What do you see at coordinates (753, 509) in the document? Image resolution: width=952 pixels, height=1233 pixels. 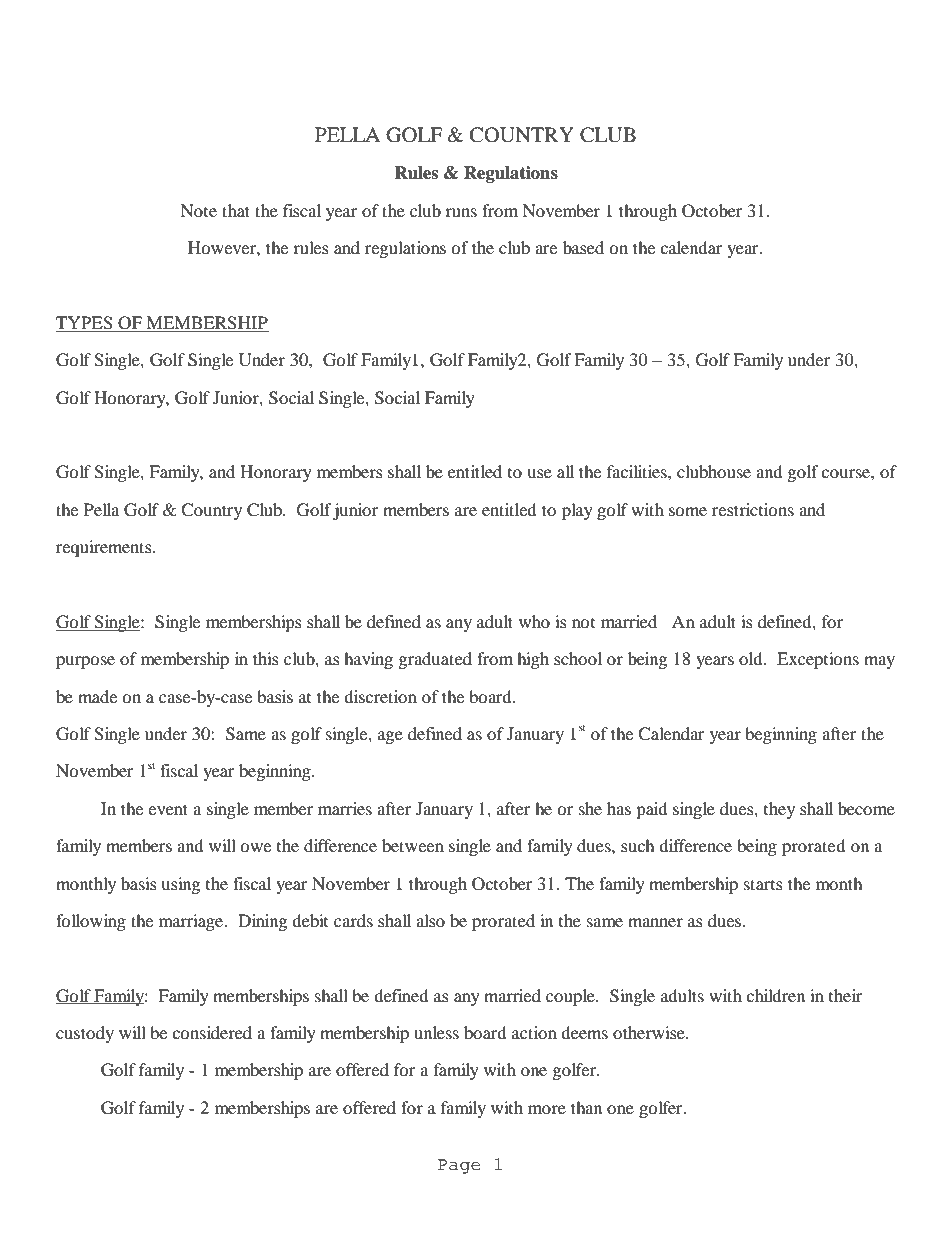 I see `restrictions` at bounding box center [753, 509].
